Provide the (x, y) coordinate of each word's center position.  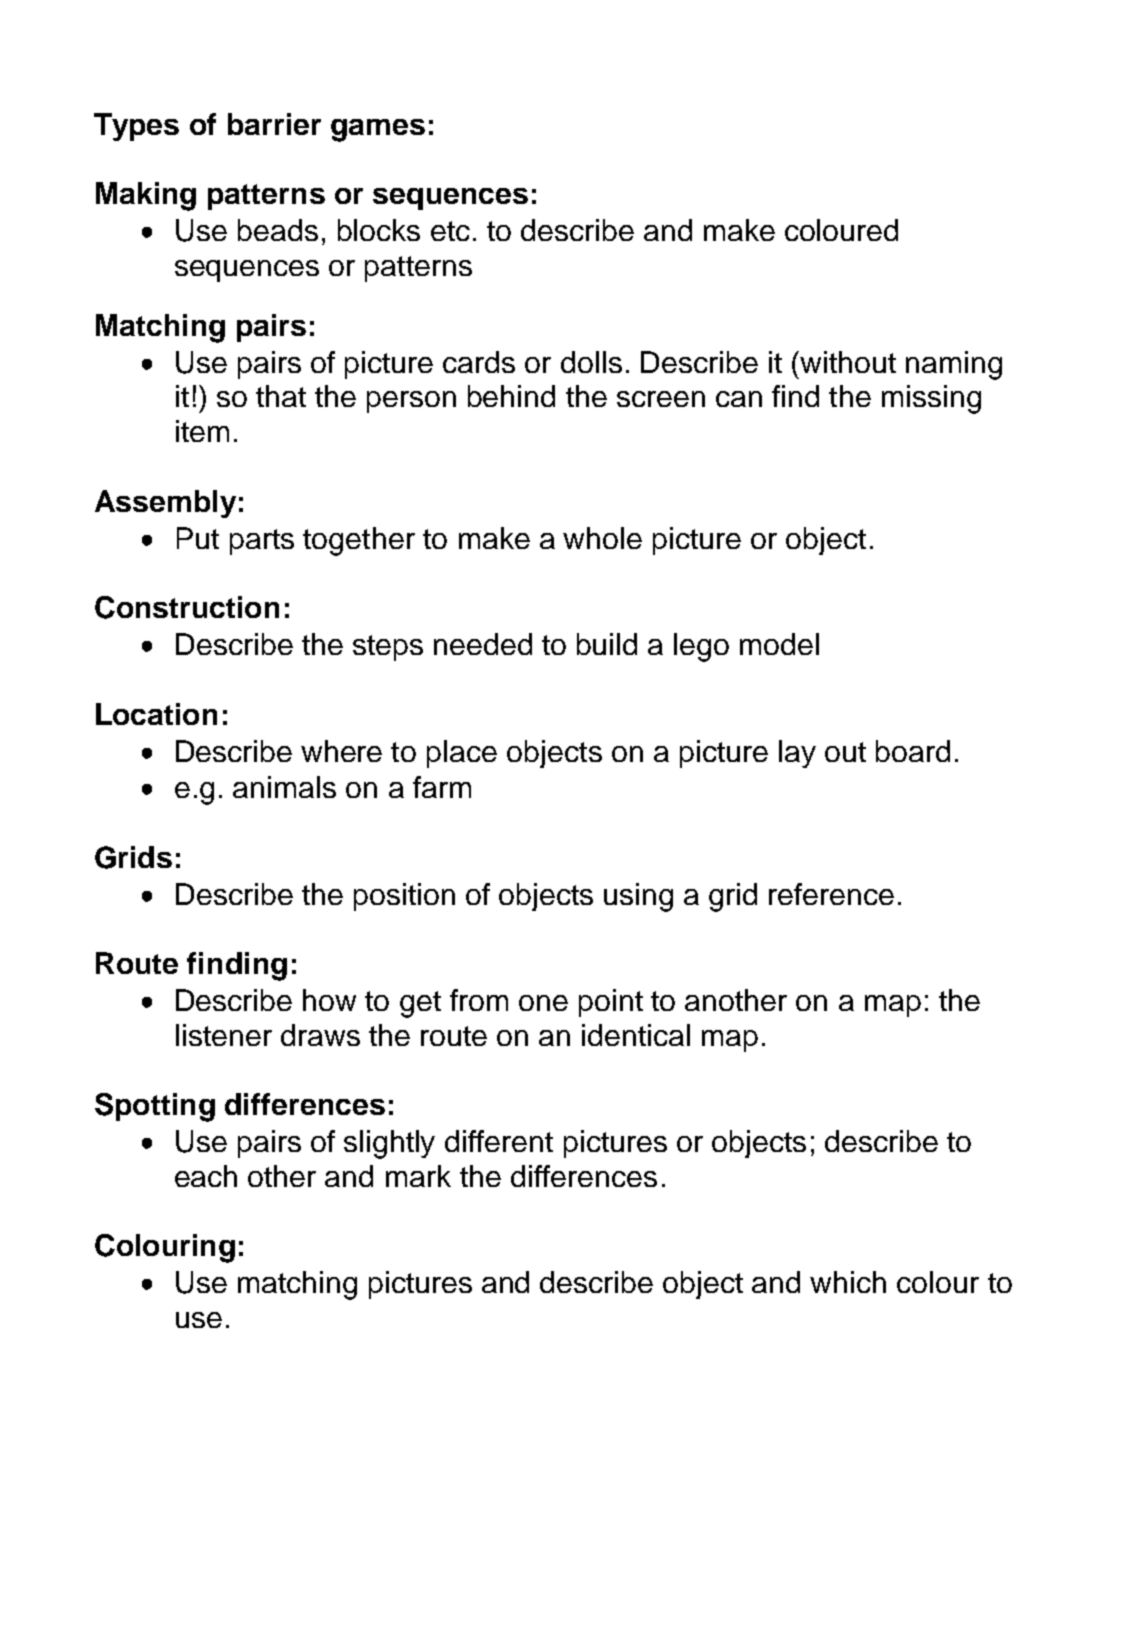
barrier (274, 124)
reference (831, 894)
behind (511, 396)
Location (156, 714)
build (607, 644)
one (543, 1003)
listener (224, 1035)
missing (931, 399)
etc (450, 231)
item (202, 431)
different (499, 1141)
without (848, 362)
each (206, 1176)
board (913, 751)
